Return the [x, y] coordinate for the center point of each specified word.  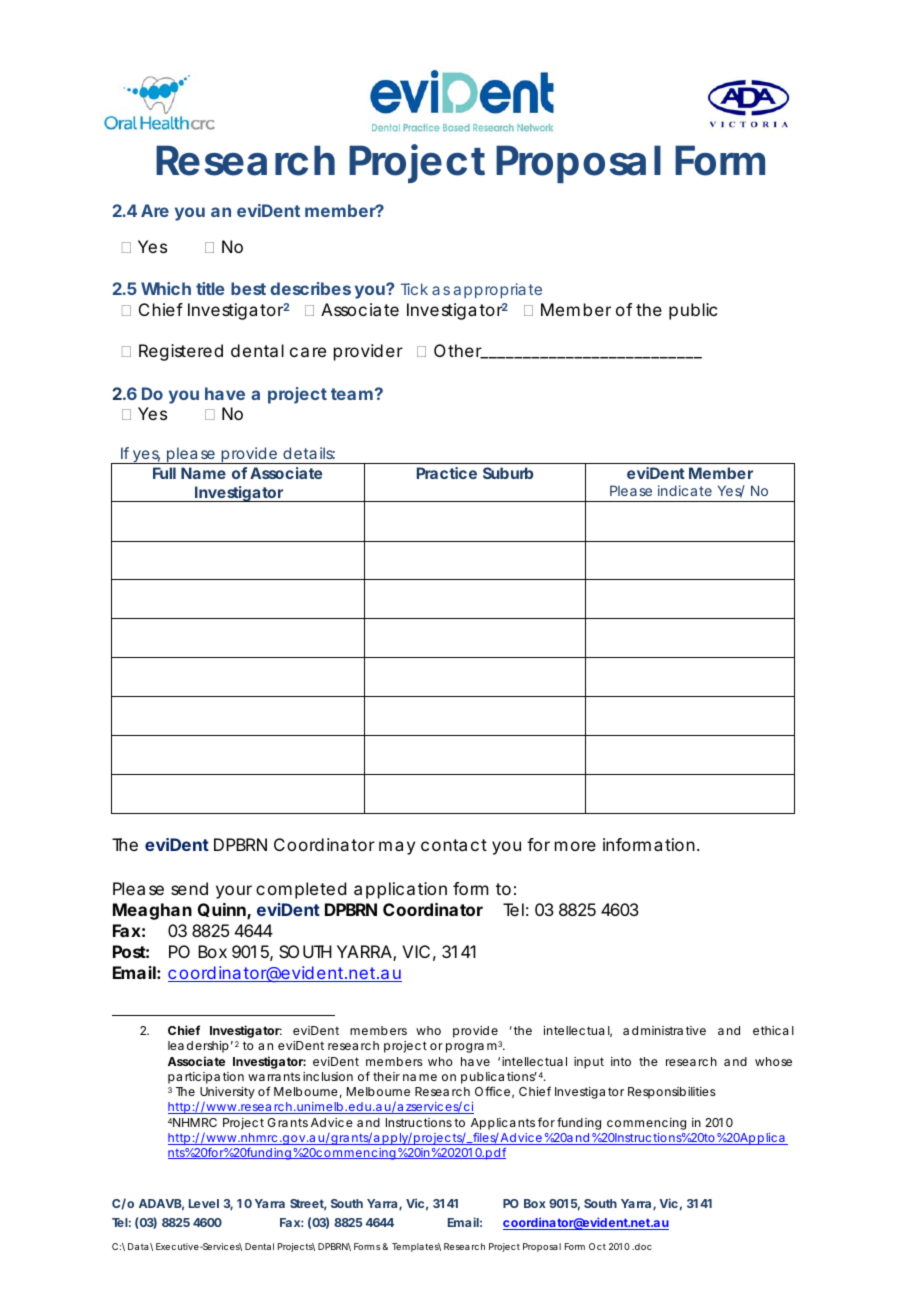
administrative [664, 1030]
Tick [414, 289]
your [234, 892]
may [397, 848]
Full [164, 473]
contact [454, 845]
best [248, 288]
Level [204, 1203]
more [575, 846]
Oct [597, 1246]
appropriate [498, 290]
